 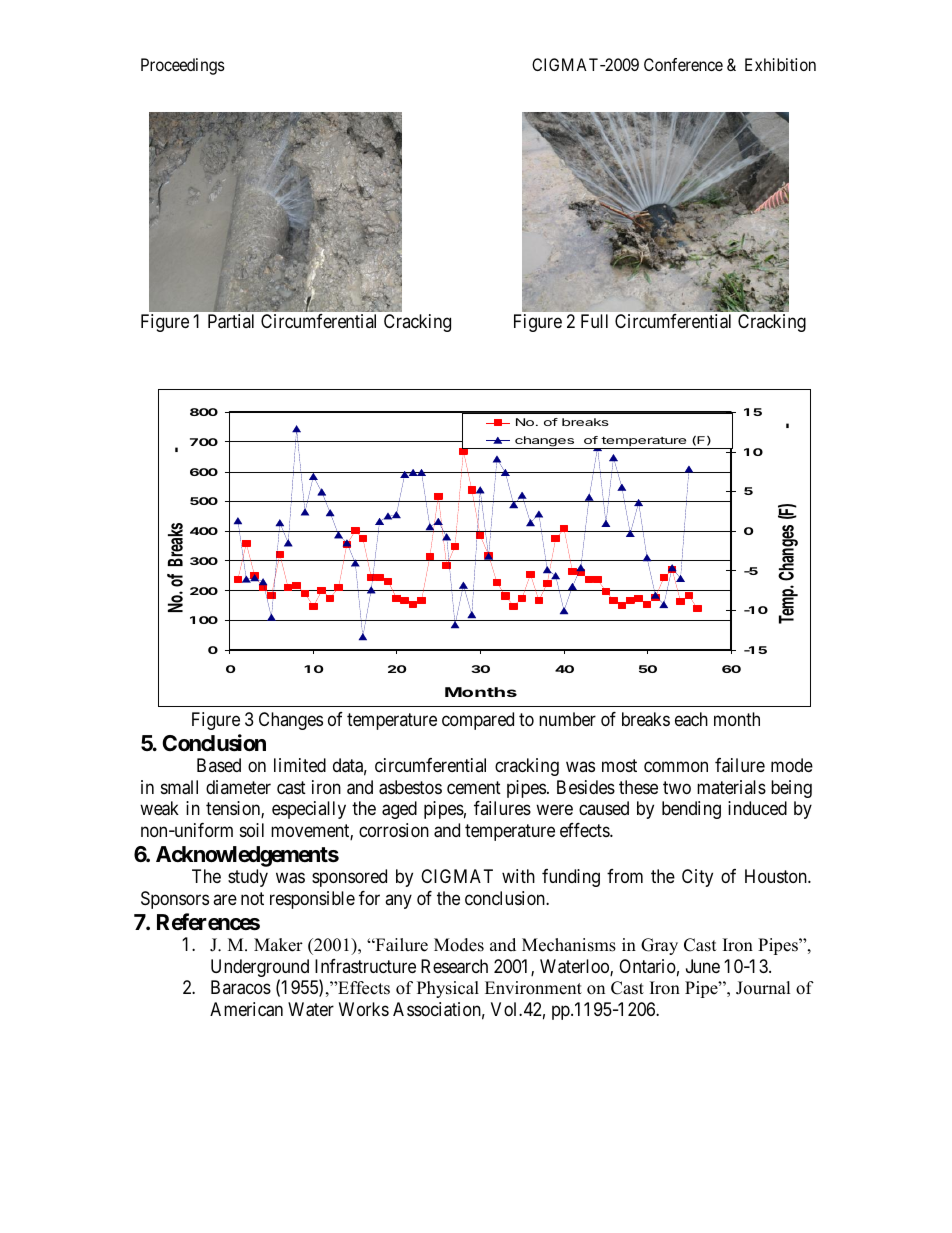 What do you see at coordinates (260, 969) in the screenshot?
I see `Underground` at bounding box center [260, 969].
